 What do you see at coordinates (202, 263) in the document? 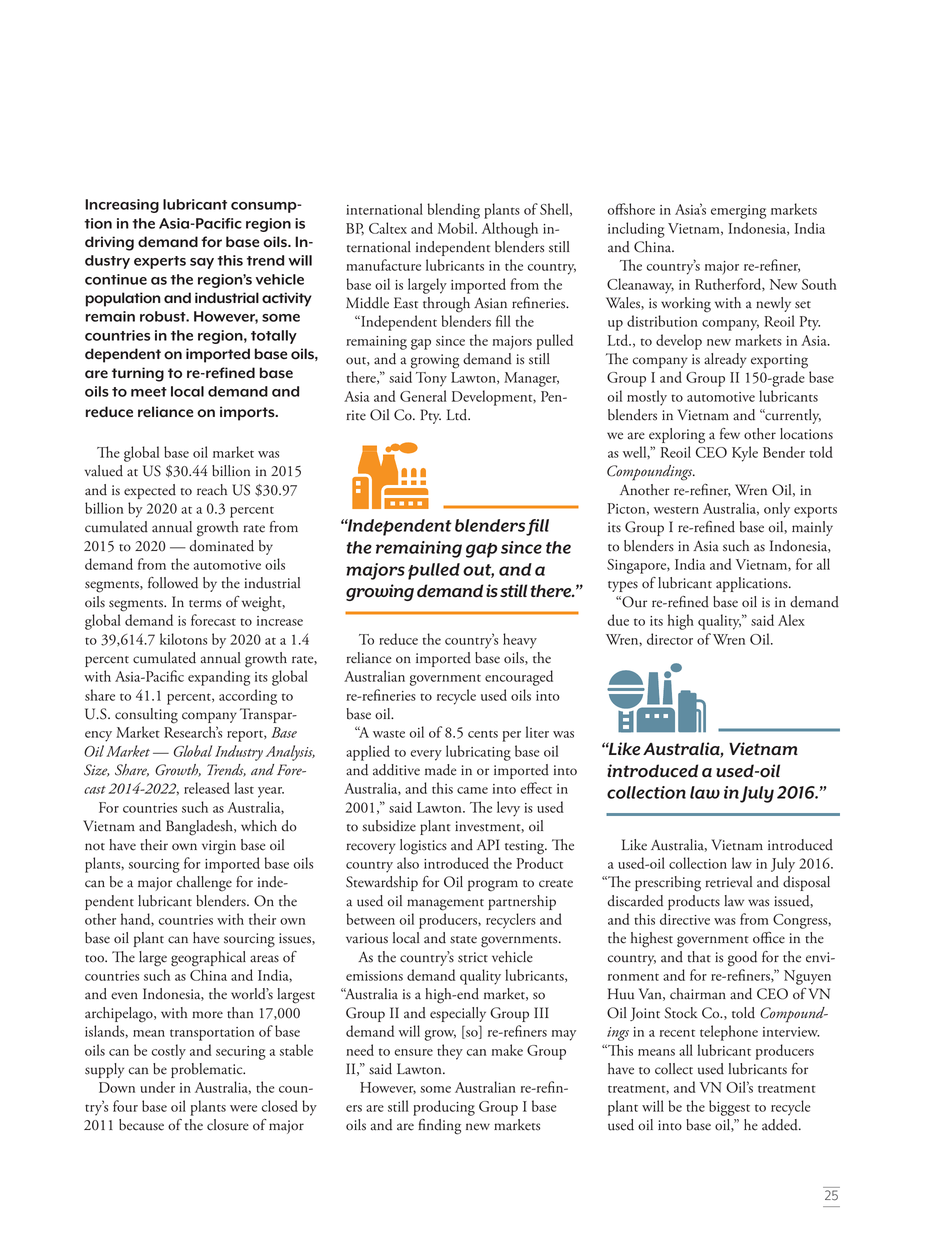
I see `say` at bounding box center [202, 263].
